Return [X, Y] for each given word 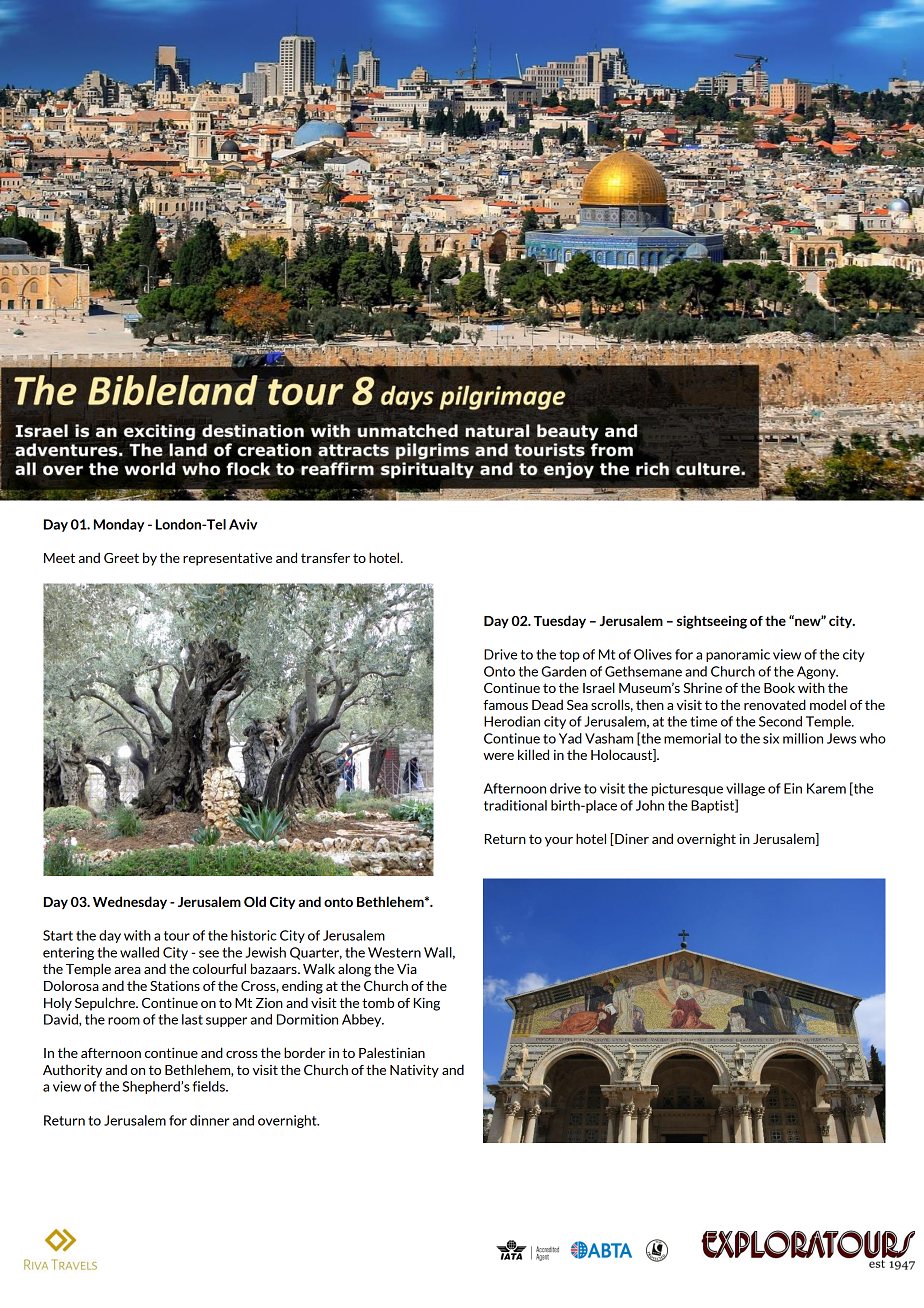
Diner [631, 839]
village [745, 789]
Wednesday [130, 902]
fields [210, 1086]
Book [779, 687]
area [127, 970]
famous [505, 705]
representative [227, 559]
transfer [325, 558]
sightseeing [712, 622]
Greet [121, 558]
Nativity [414, 1071]
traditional [515, 805]
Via [407, 969]
